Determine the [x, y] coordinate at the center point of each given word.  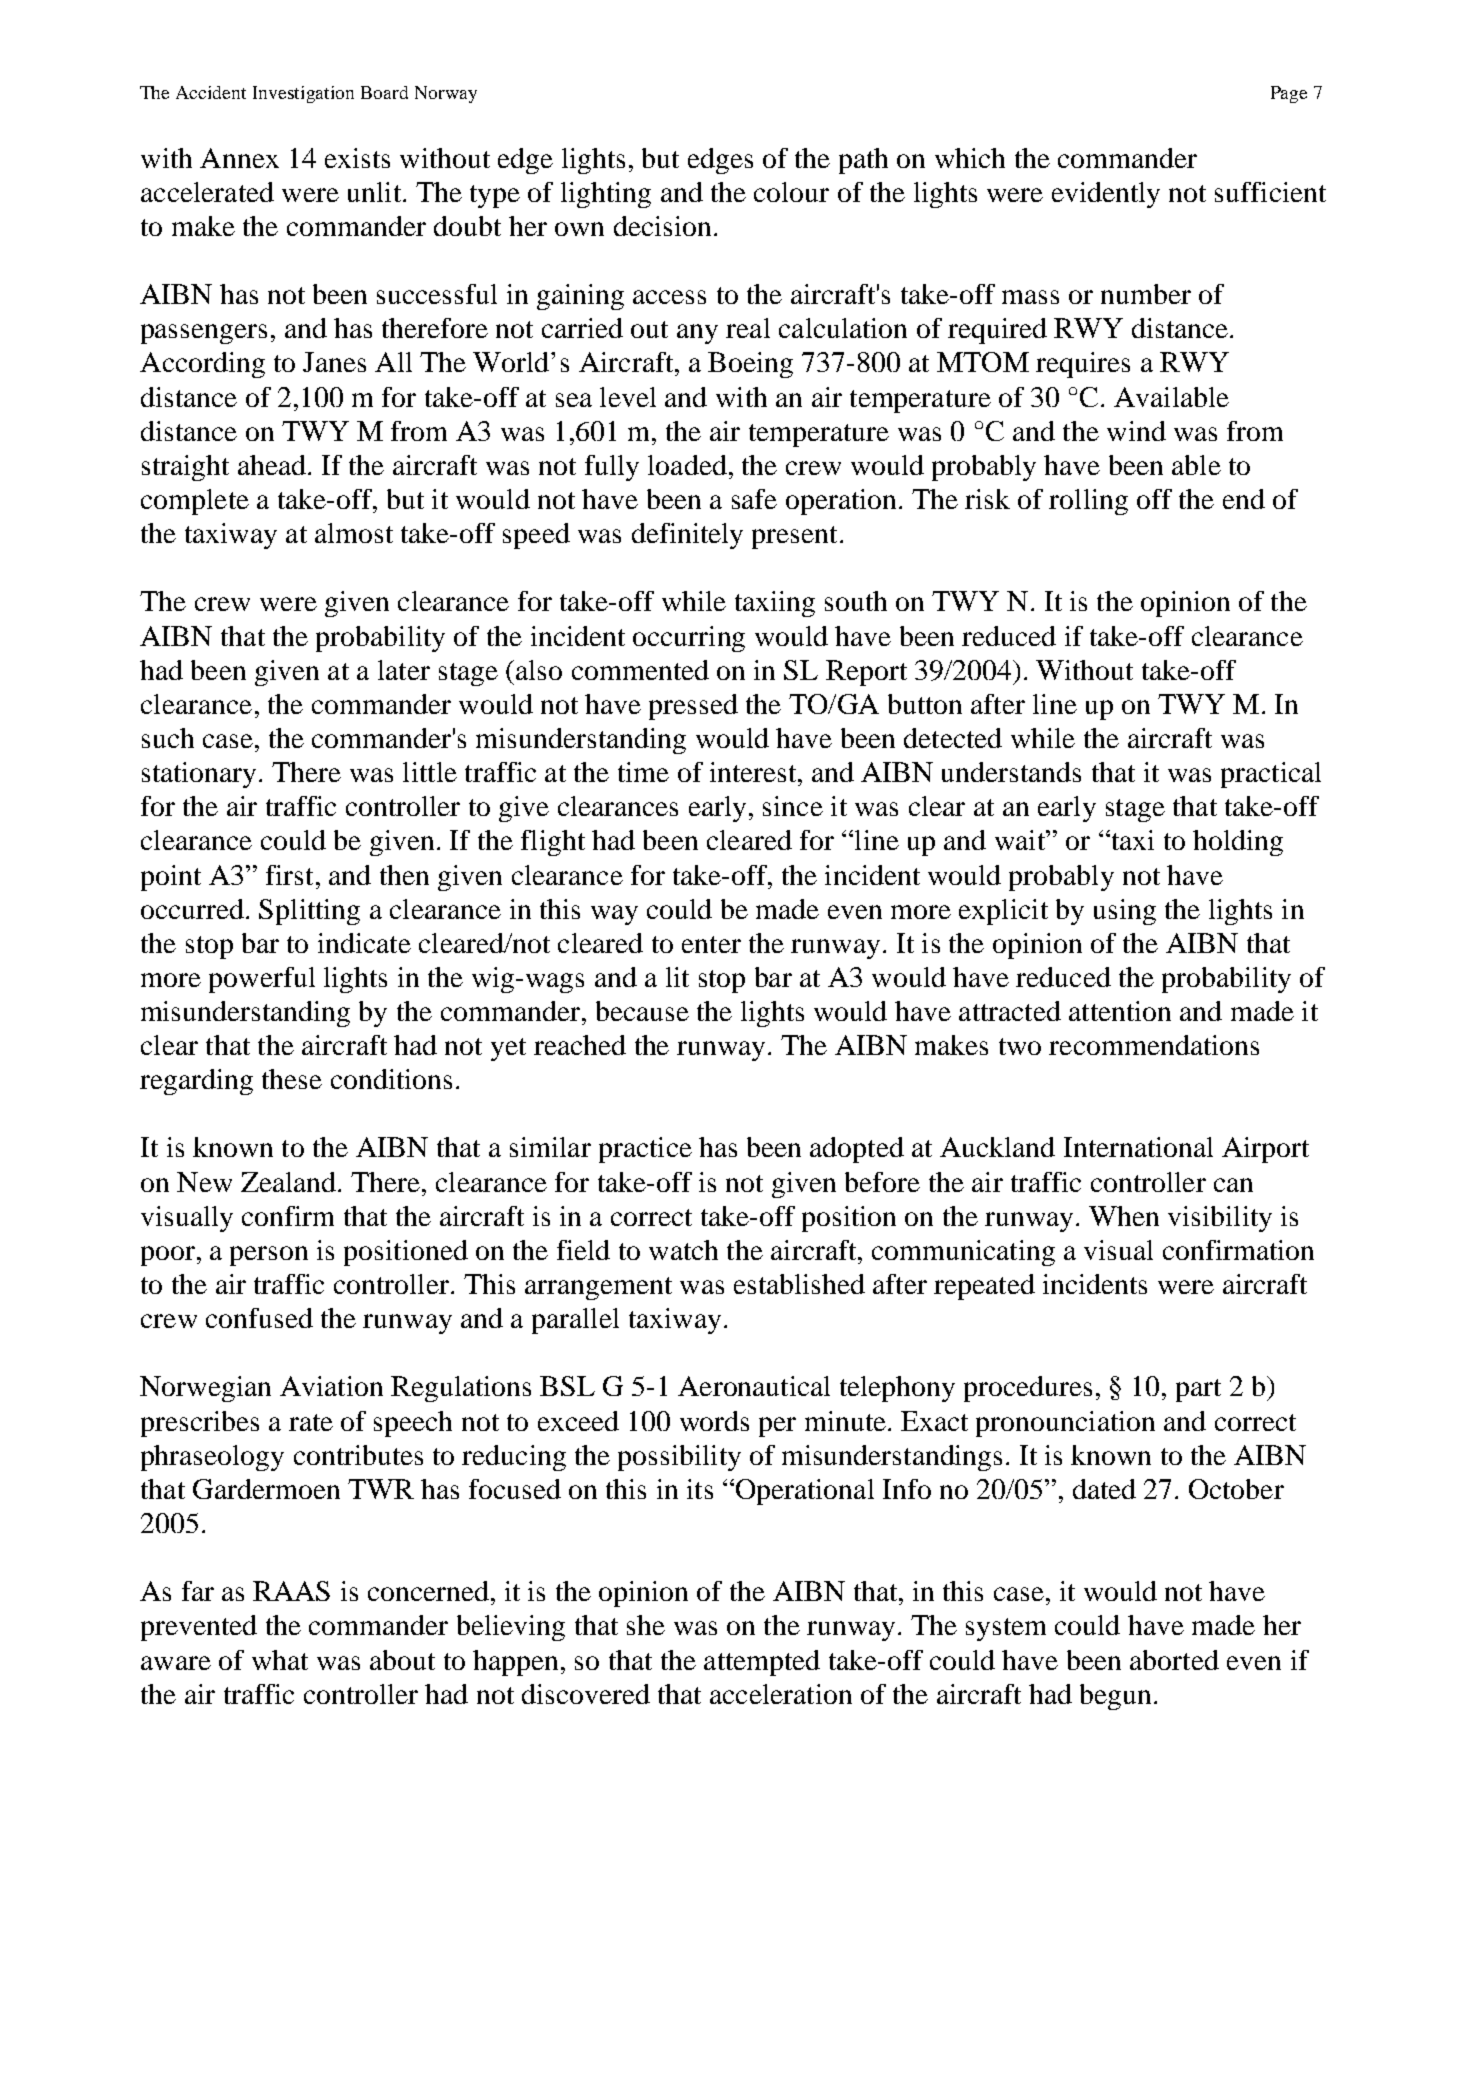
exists [357, 158]
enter [711, 944]
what [280, 1660]
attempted [762, 1663]
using [1125, 912]
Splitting [309, 912]
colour [791, 192]
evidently [1106, 195]
